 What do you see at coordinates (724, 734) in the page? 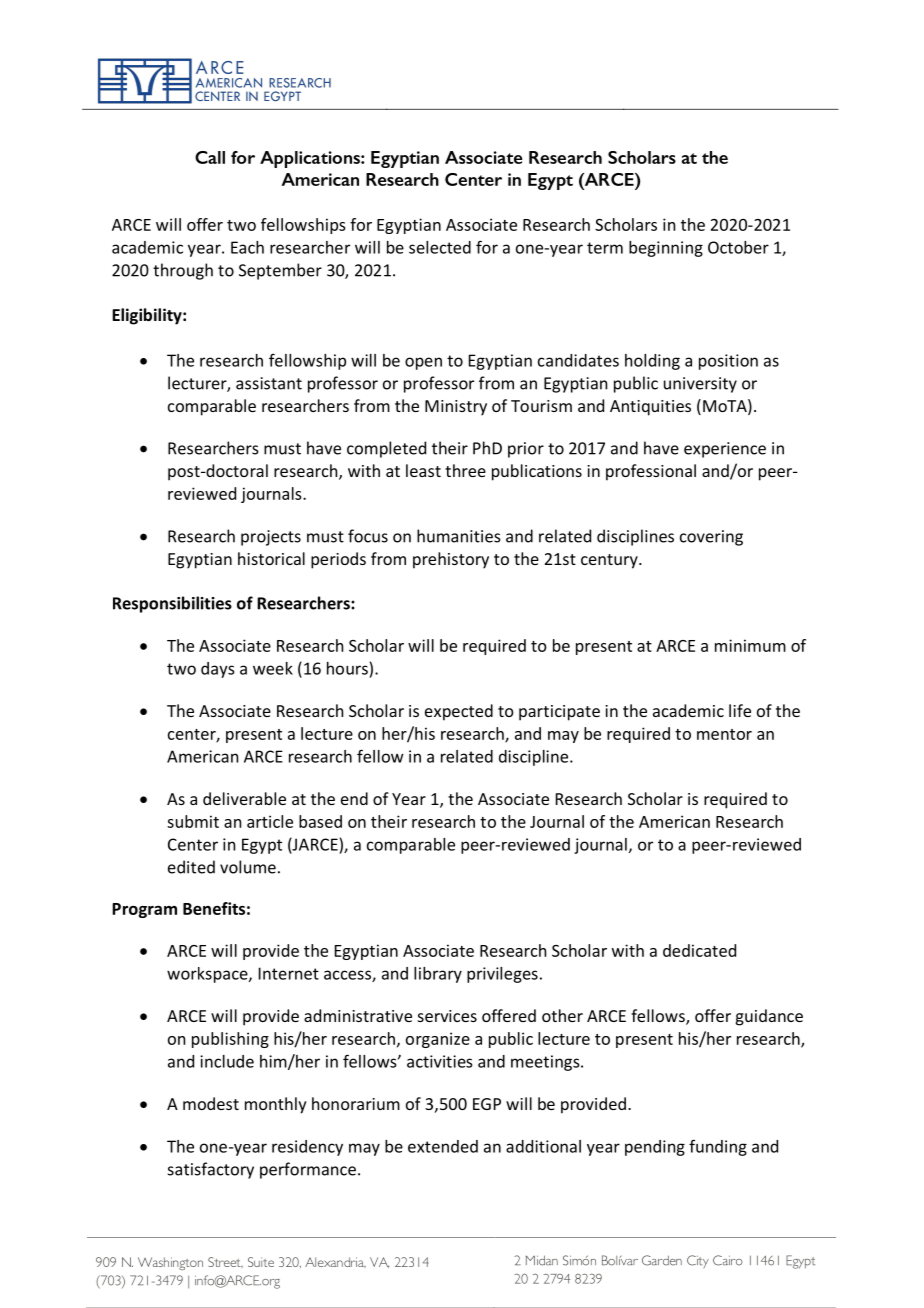
I see `mentor` at bounding box center [724, 734].
